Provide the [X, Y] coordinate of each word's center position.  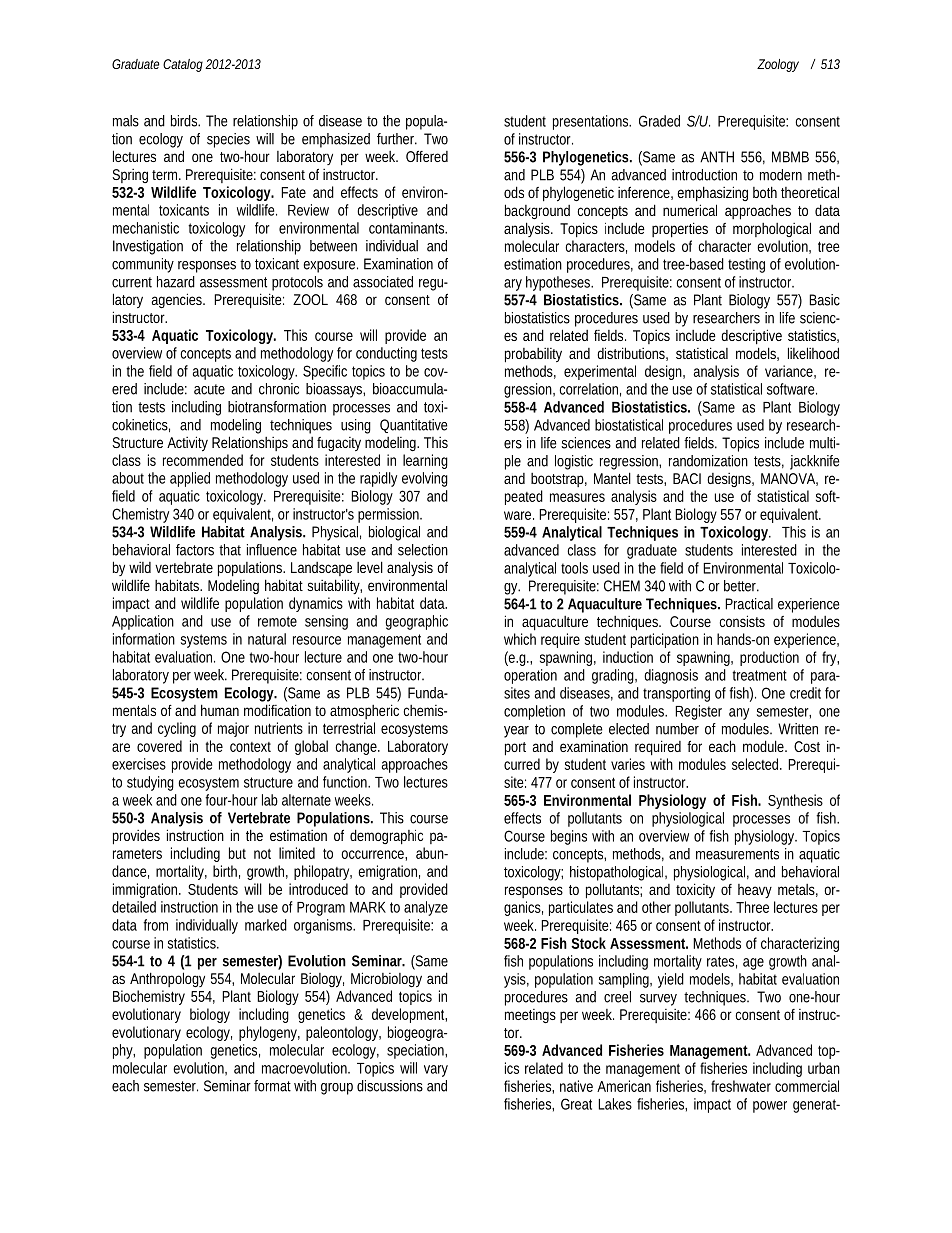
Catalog [183, 65]
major [233, 729]
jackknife [814, 462]
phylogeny [269, 1033]
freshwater [741, 1086]
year [516, 732]
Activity [187, 444]
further [397, 139]
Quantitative [413, 426]
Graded [659, 121]
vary [436, 1071]
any [739, 714]
